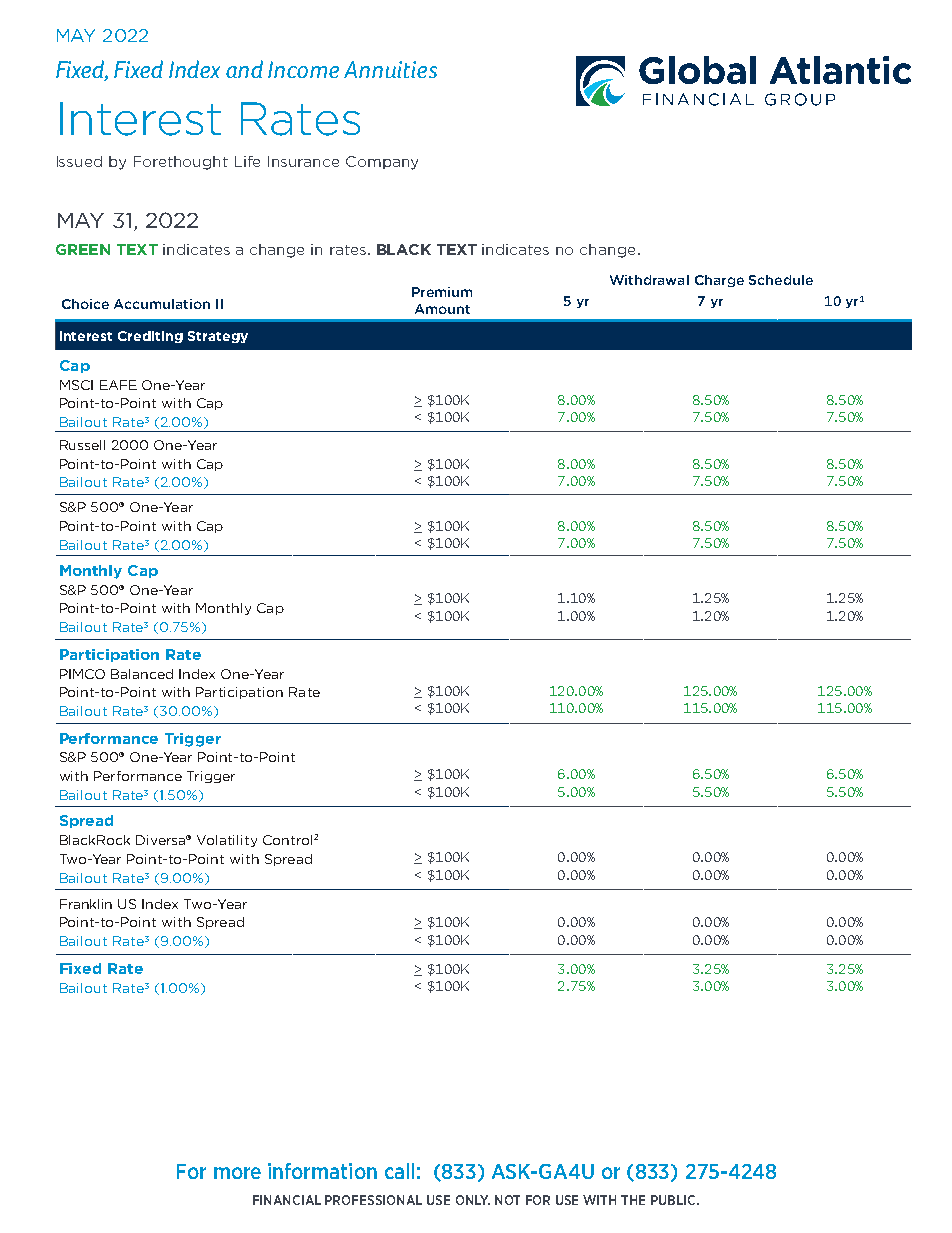  I want to click on Charge, so click(719, 281).
